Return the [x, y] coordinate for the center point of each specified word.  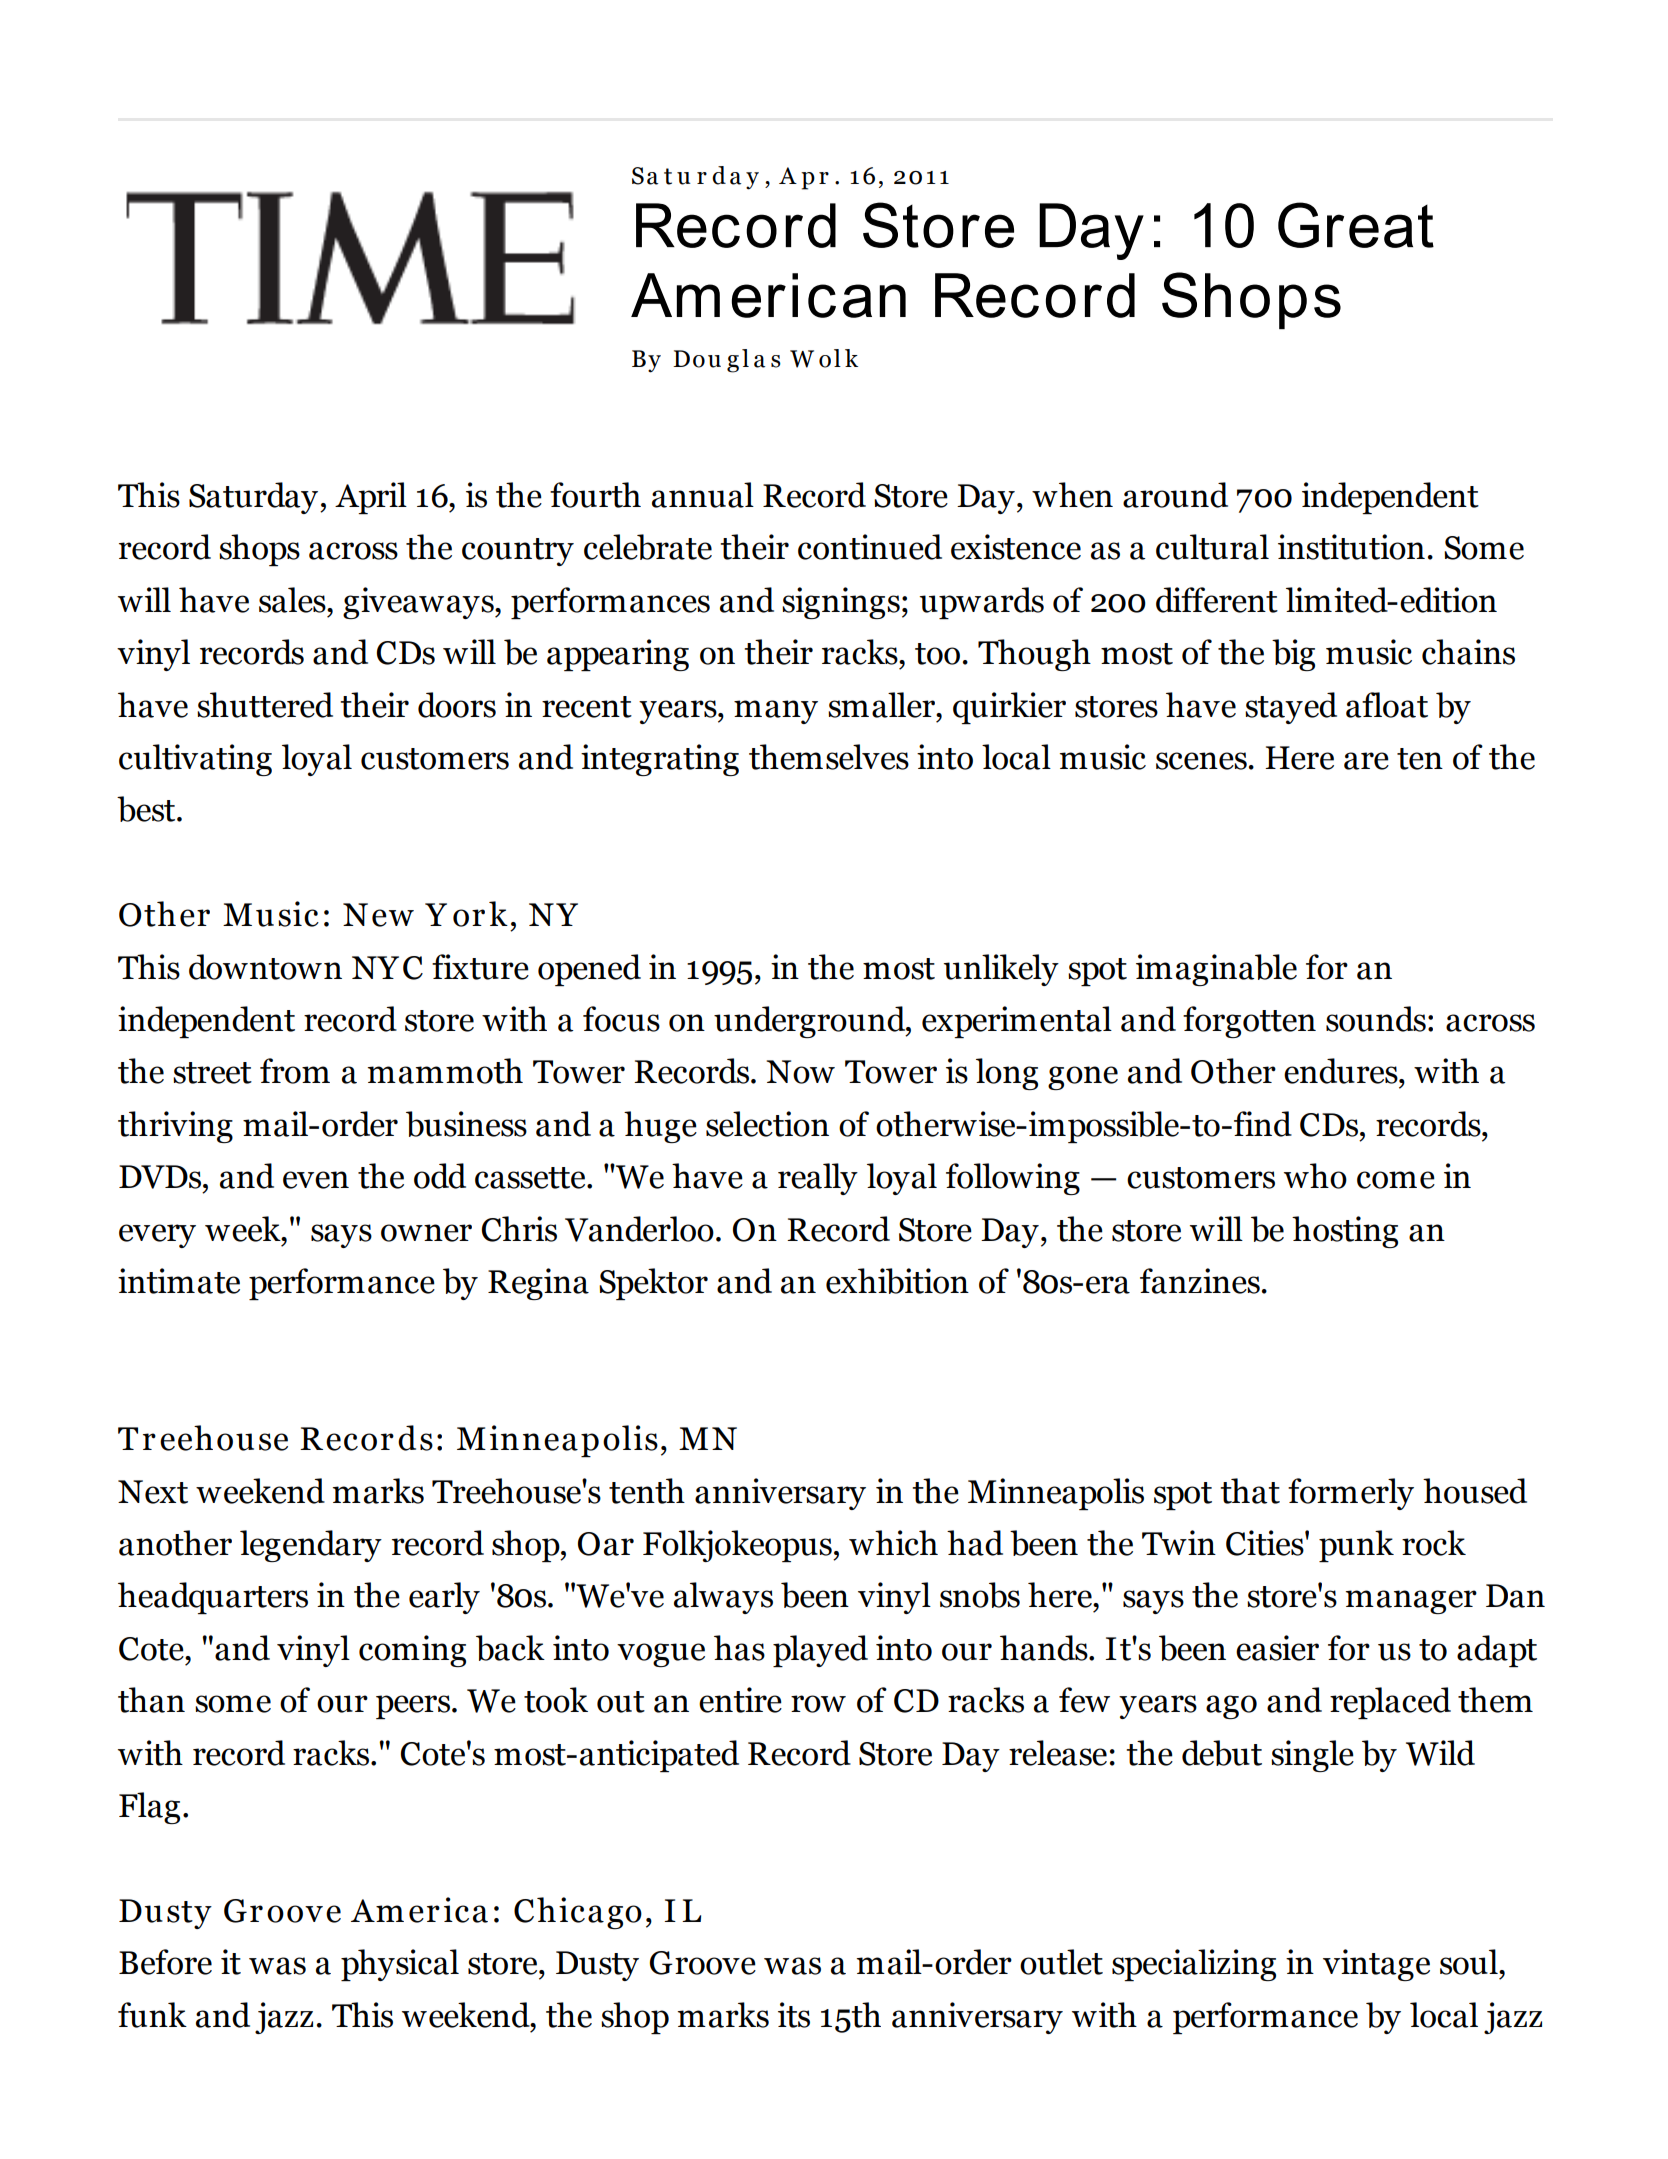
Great [1356, 225]
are [1366, 761]
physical [400, 1965]
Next [153, 1492]
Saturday [255, 498]
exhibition [897, 1281]
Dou [697, 359]
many [776, 712]
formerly [1351, 1494]
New [378, 915]
